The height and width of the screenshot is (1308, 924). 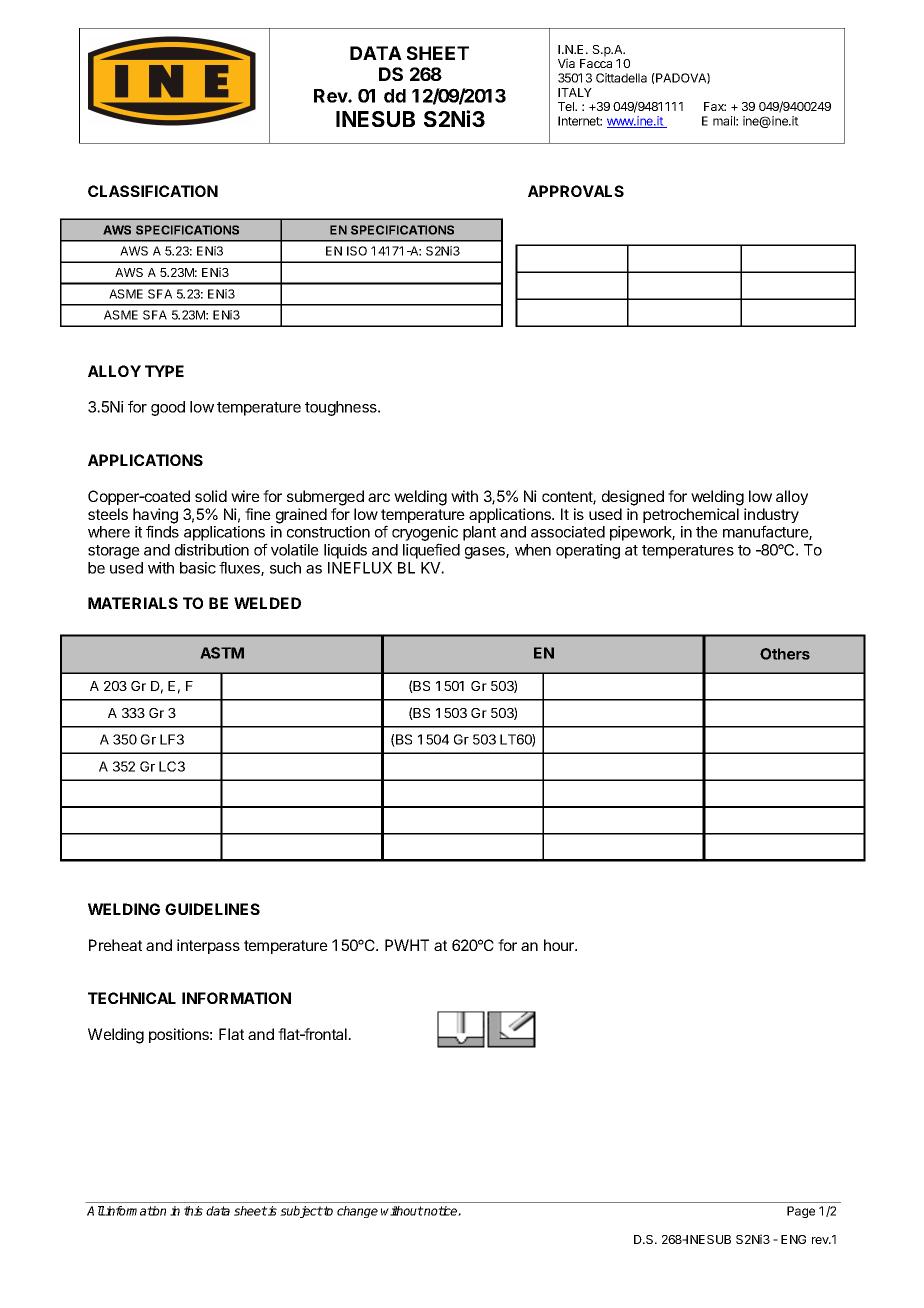 I want to click on hour, so click(x=560, y=945).
